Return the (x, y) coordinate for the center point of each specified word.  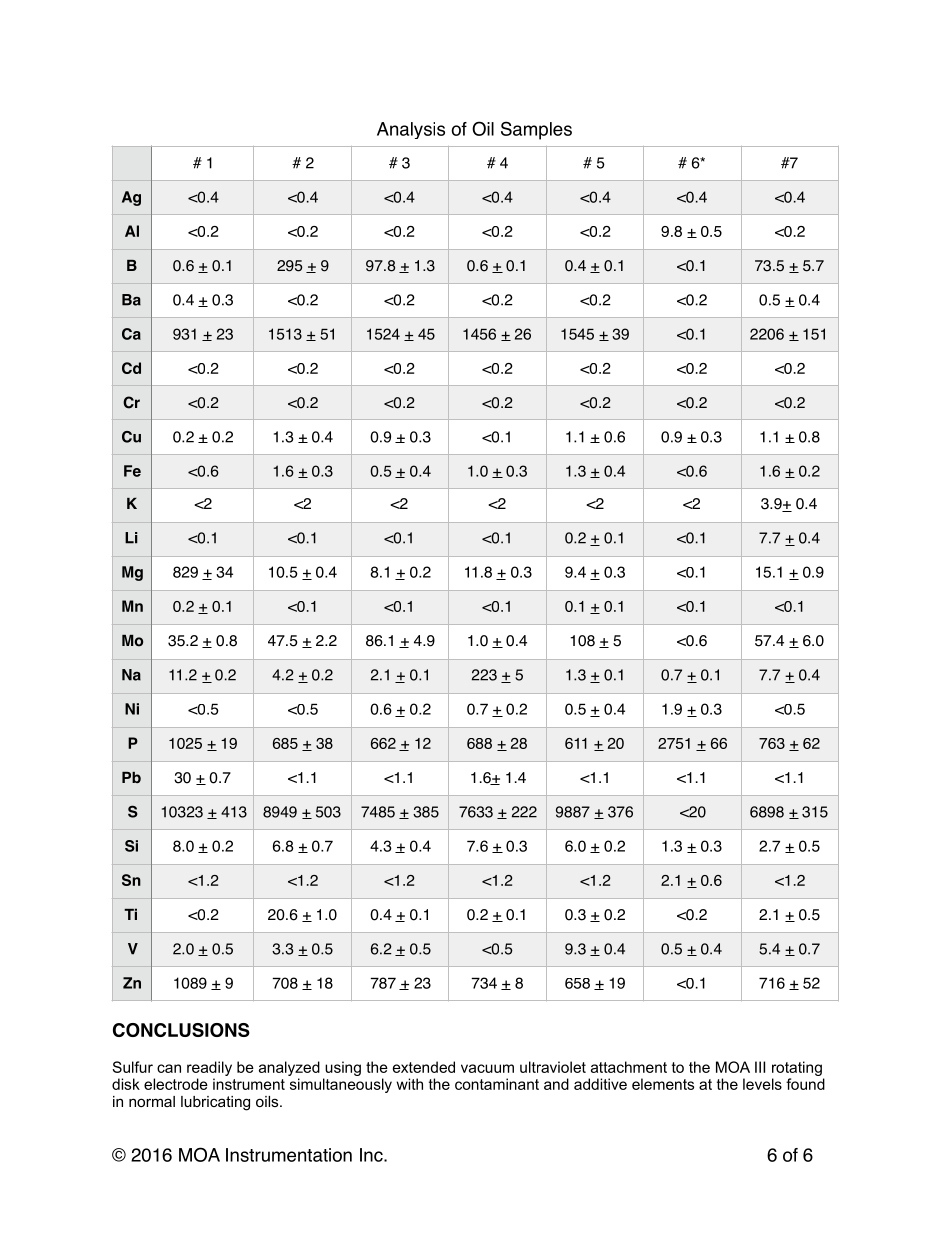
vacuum (487, 1068)
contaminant (497, 1084)
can (169, 1068)
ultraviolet (553, 1067)
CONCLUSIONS (181, 1030)
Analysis (411, 130)
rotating (797, 1068)
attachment (629, 1067)
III (760, 1067)
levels (762, 1084)
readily (209, 1068)
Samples (536, 130)
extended (424, 1067)
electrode (176, 1084)
